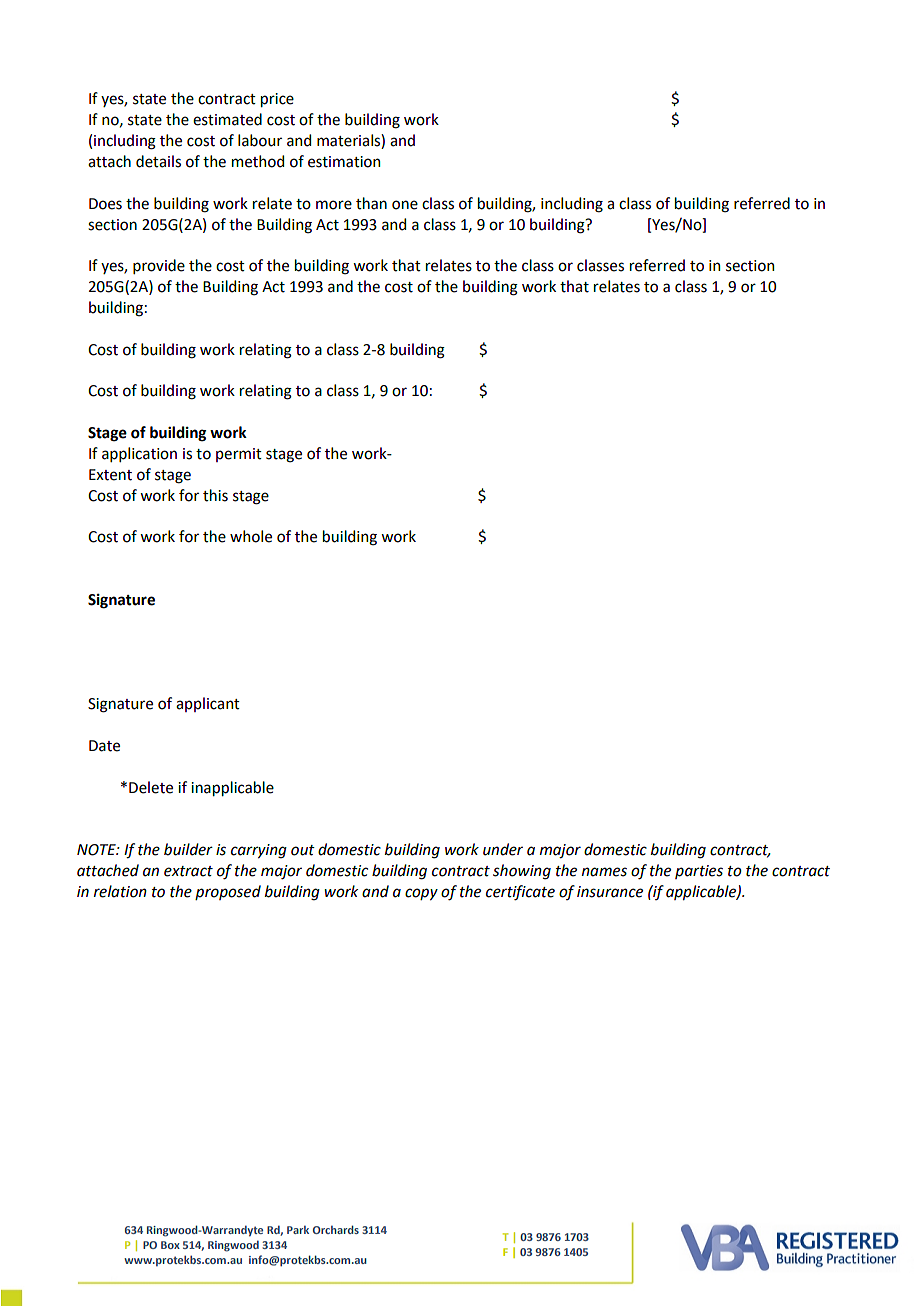 This page has width=924, height=1308. I want to click on copy, so click(421, 894).
